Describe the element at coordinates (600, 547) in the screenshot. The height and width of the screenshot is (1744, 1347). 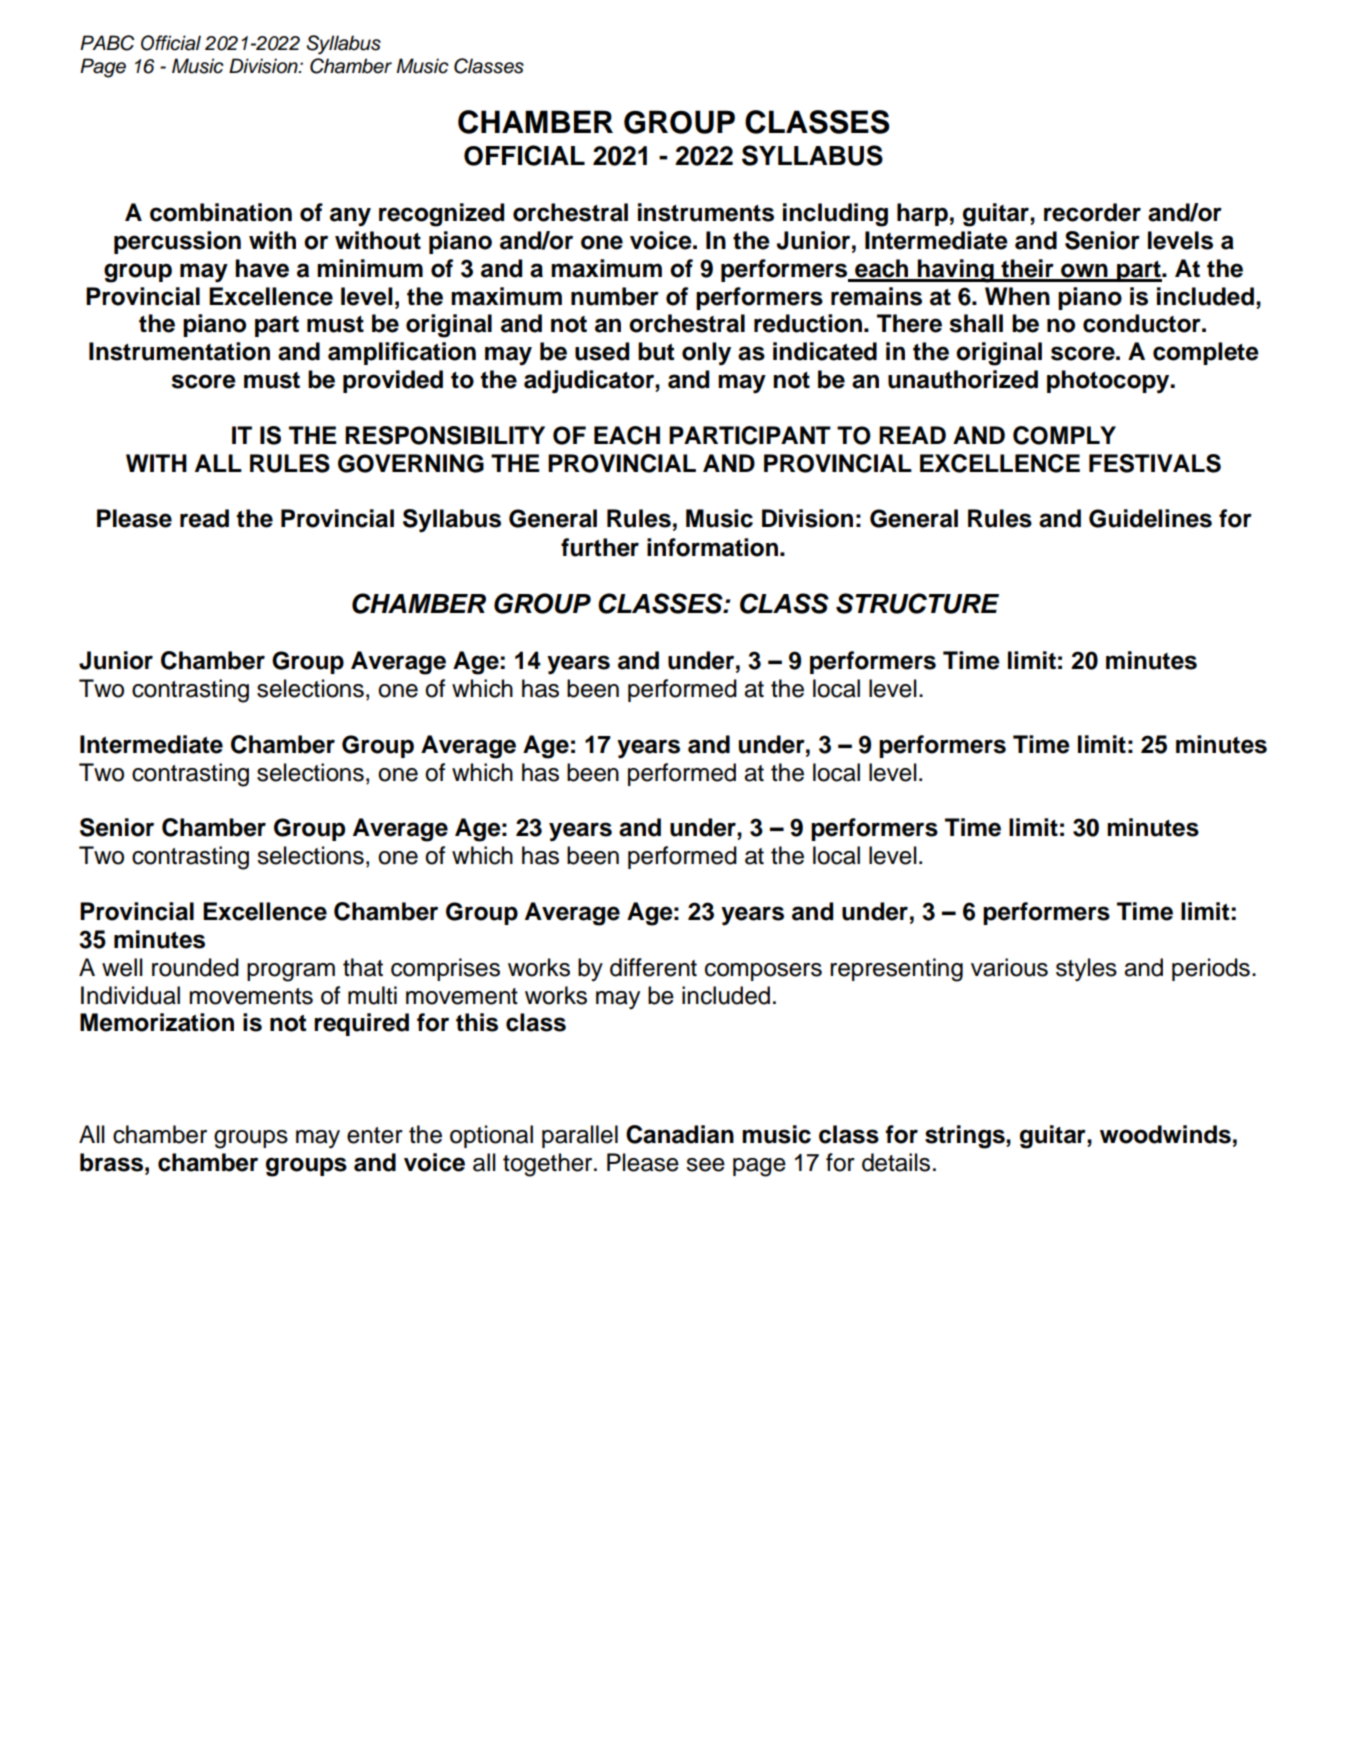
I see `further` at that location.
